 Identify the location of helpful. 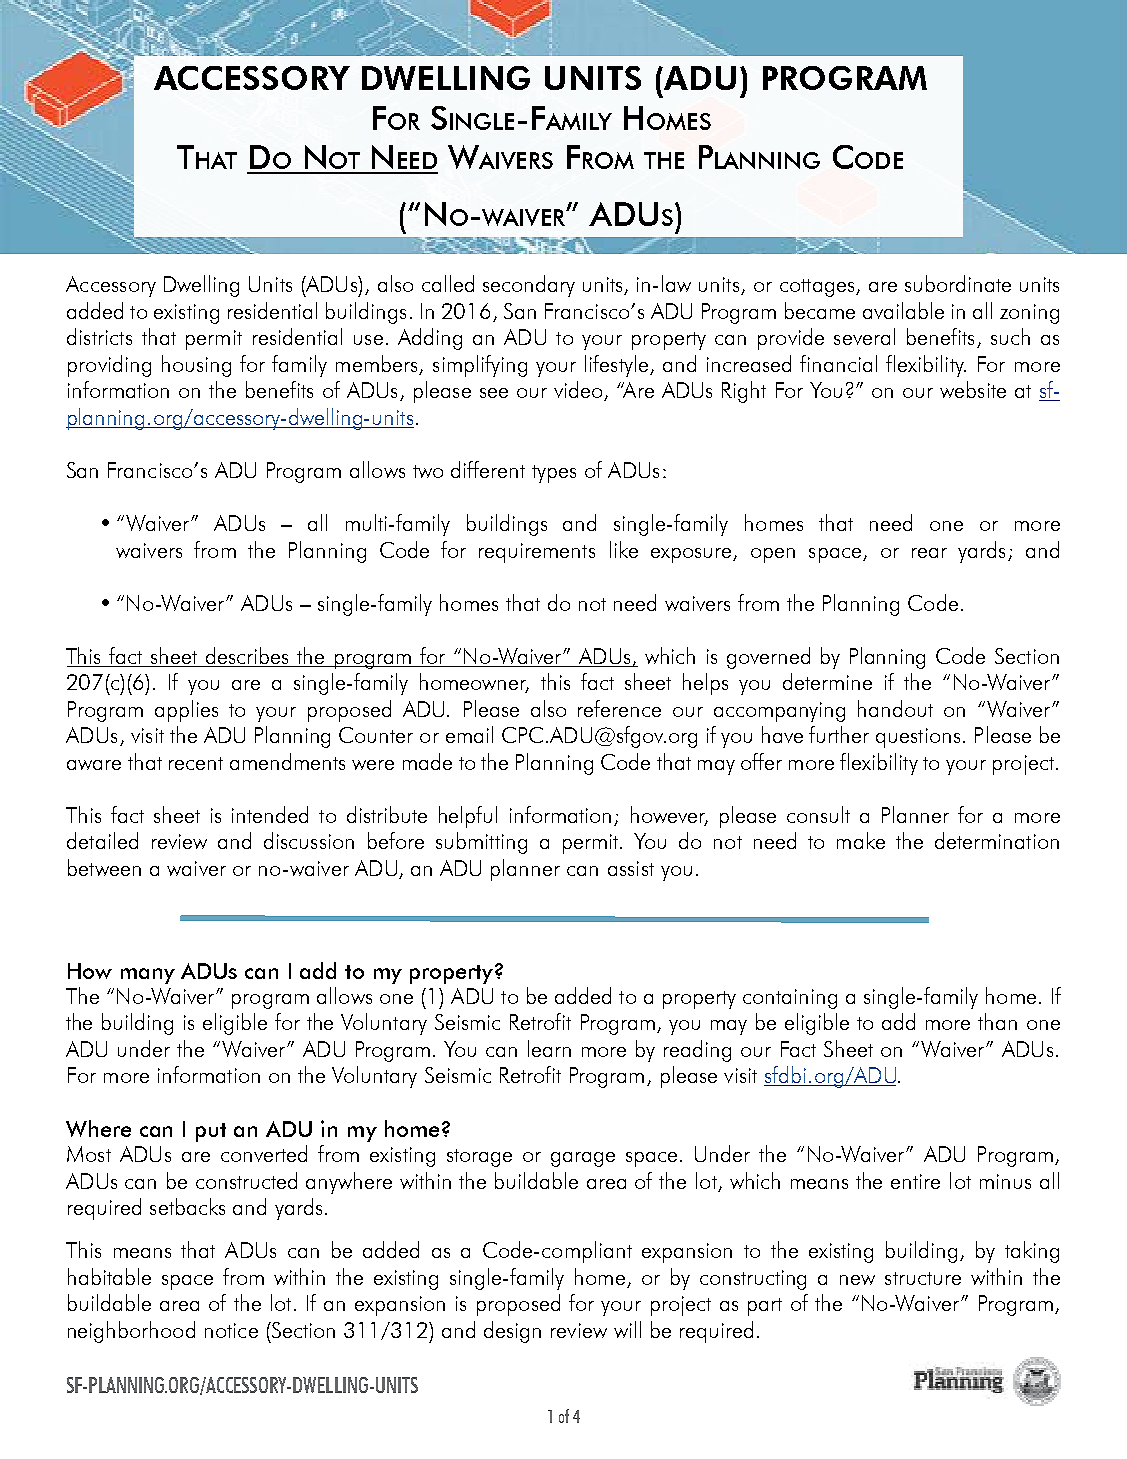
(468, 817).
